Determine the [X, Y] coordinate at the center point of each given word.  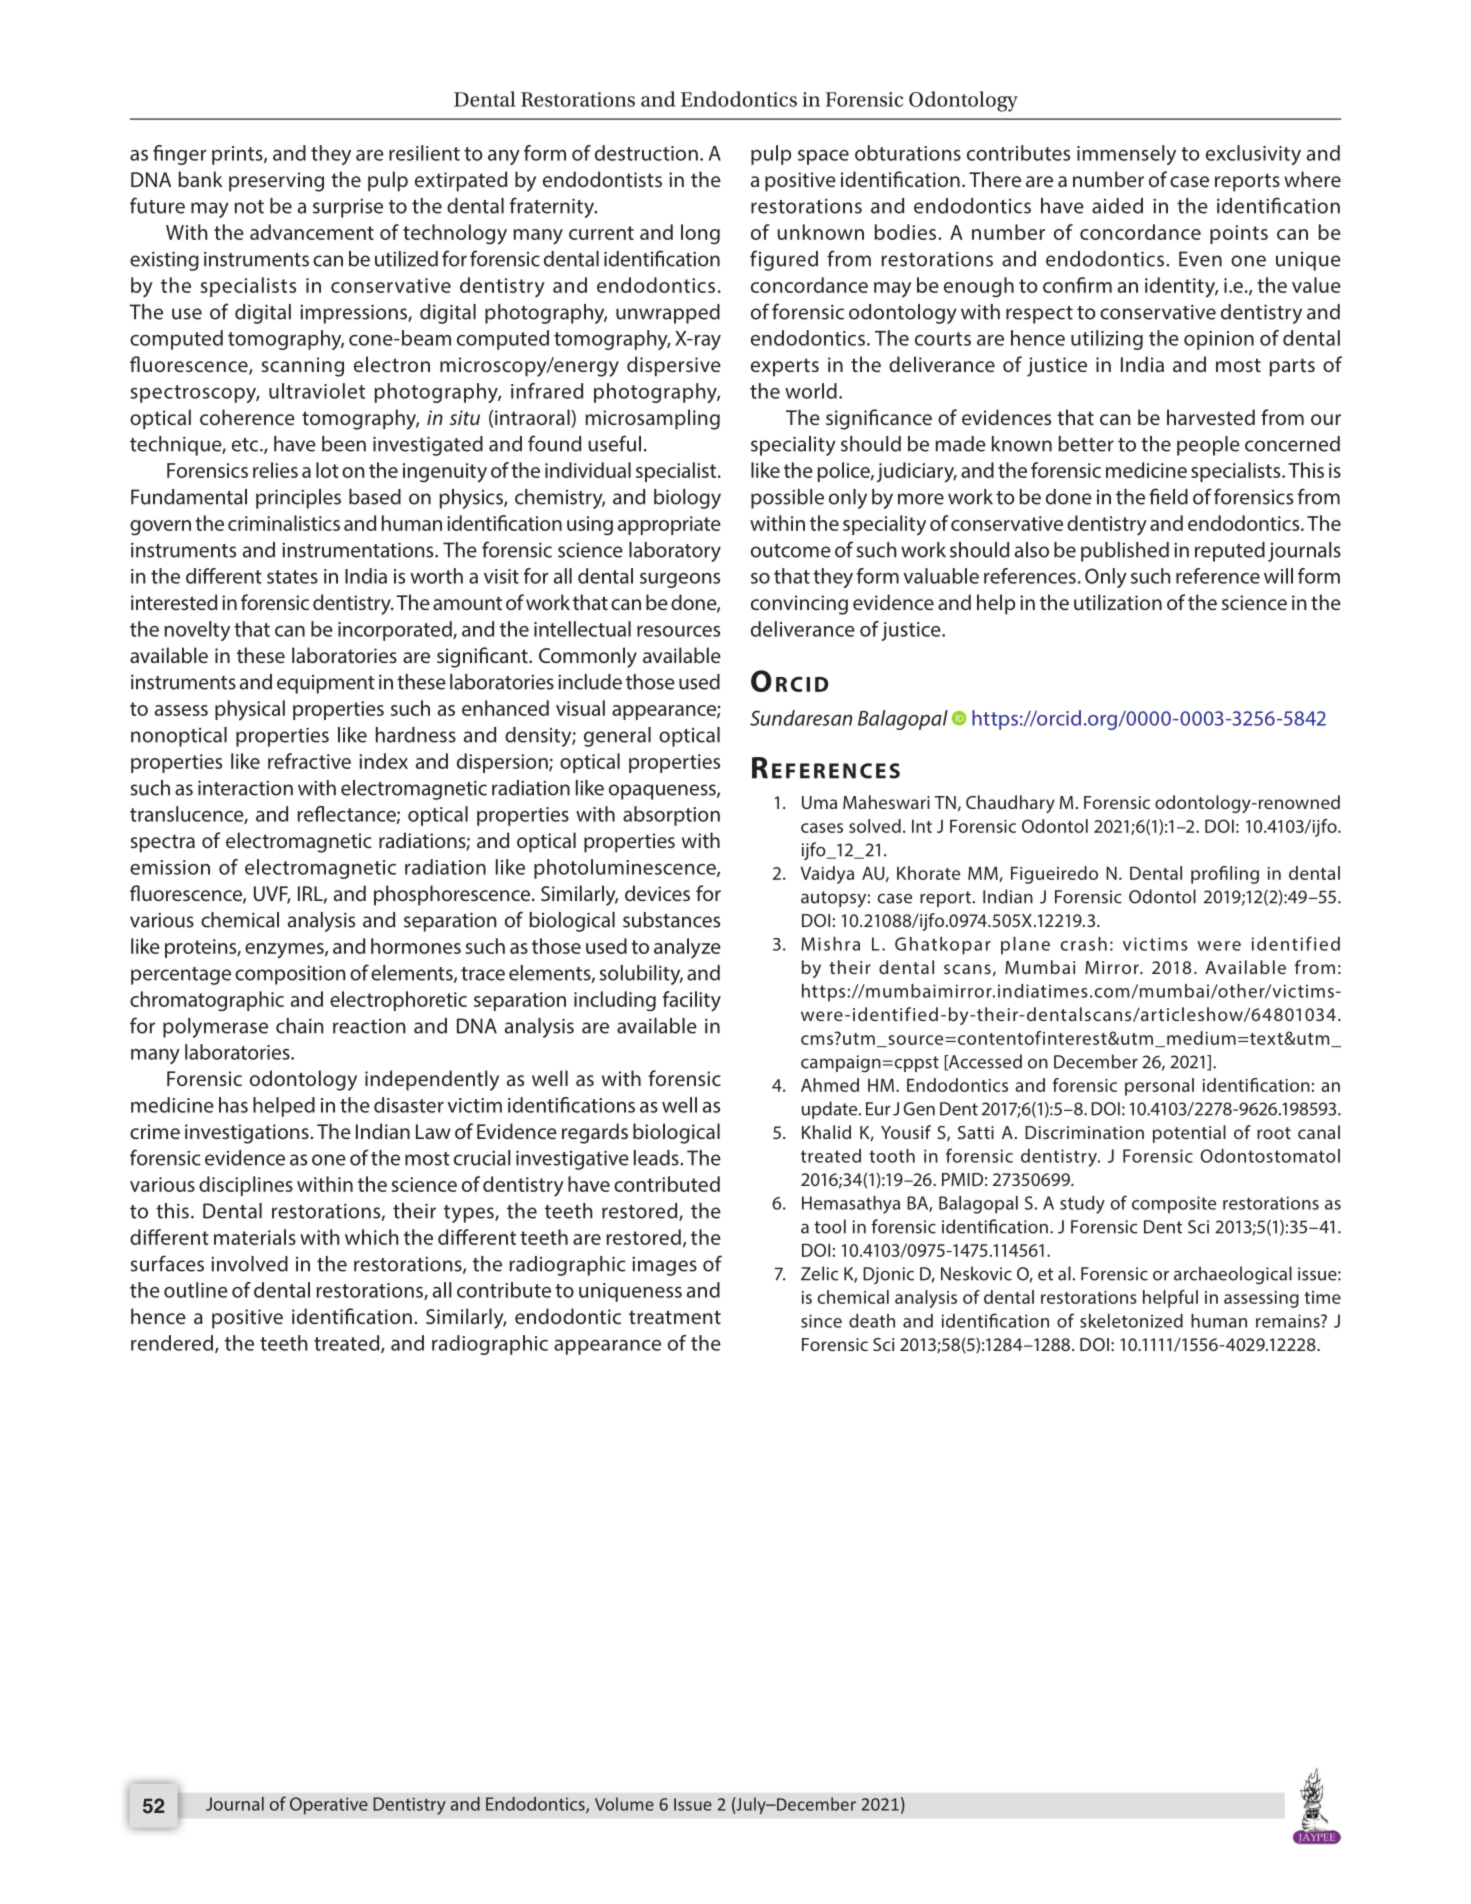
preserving [276, 182]
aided [1117, 206]
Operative [329, 1806]
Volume [624, 1804]
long [700, 234]
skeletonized [1131, 1321]
